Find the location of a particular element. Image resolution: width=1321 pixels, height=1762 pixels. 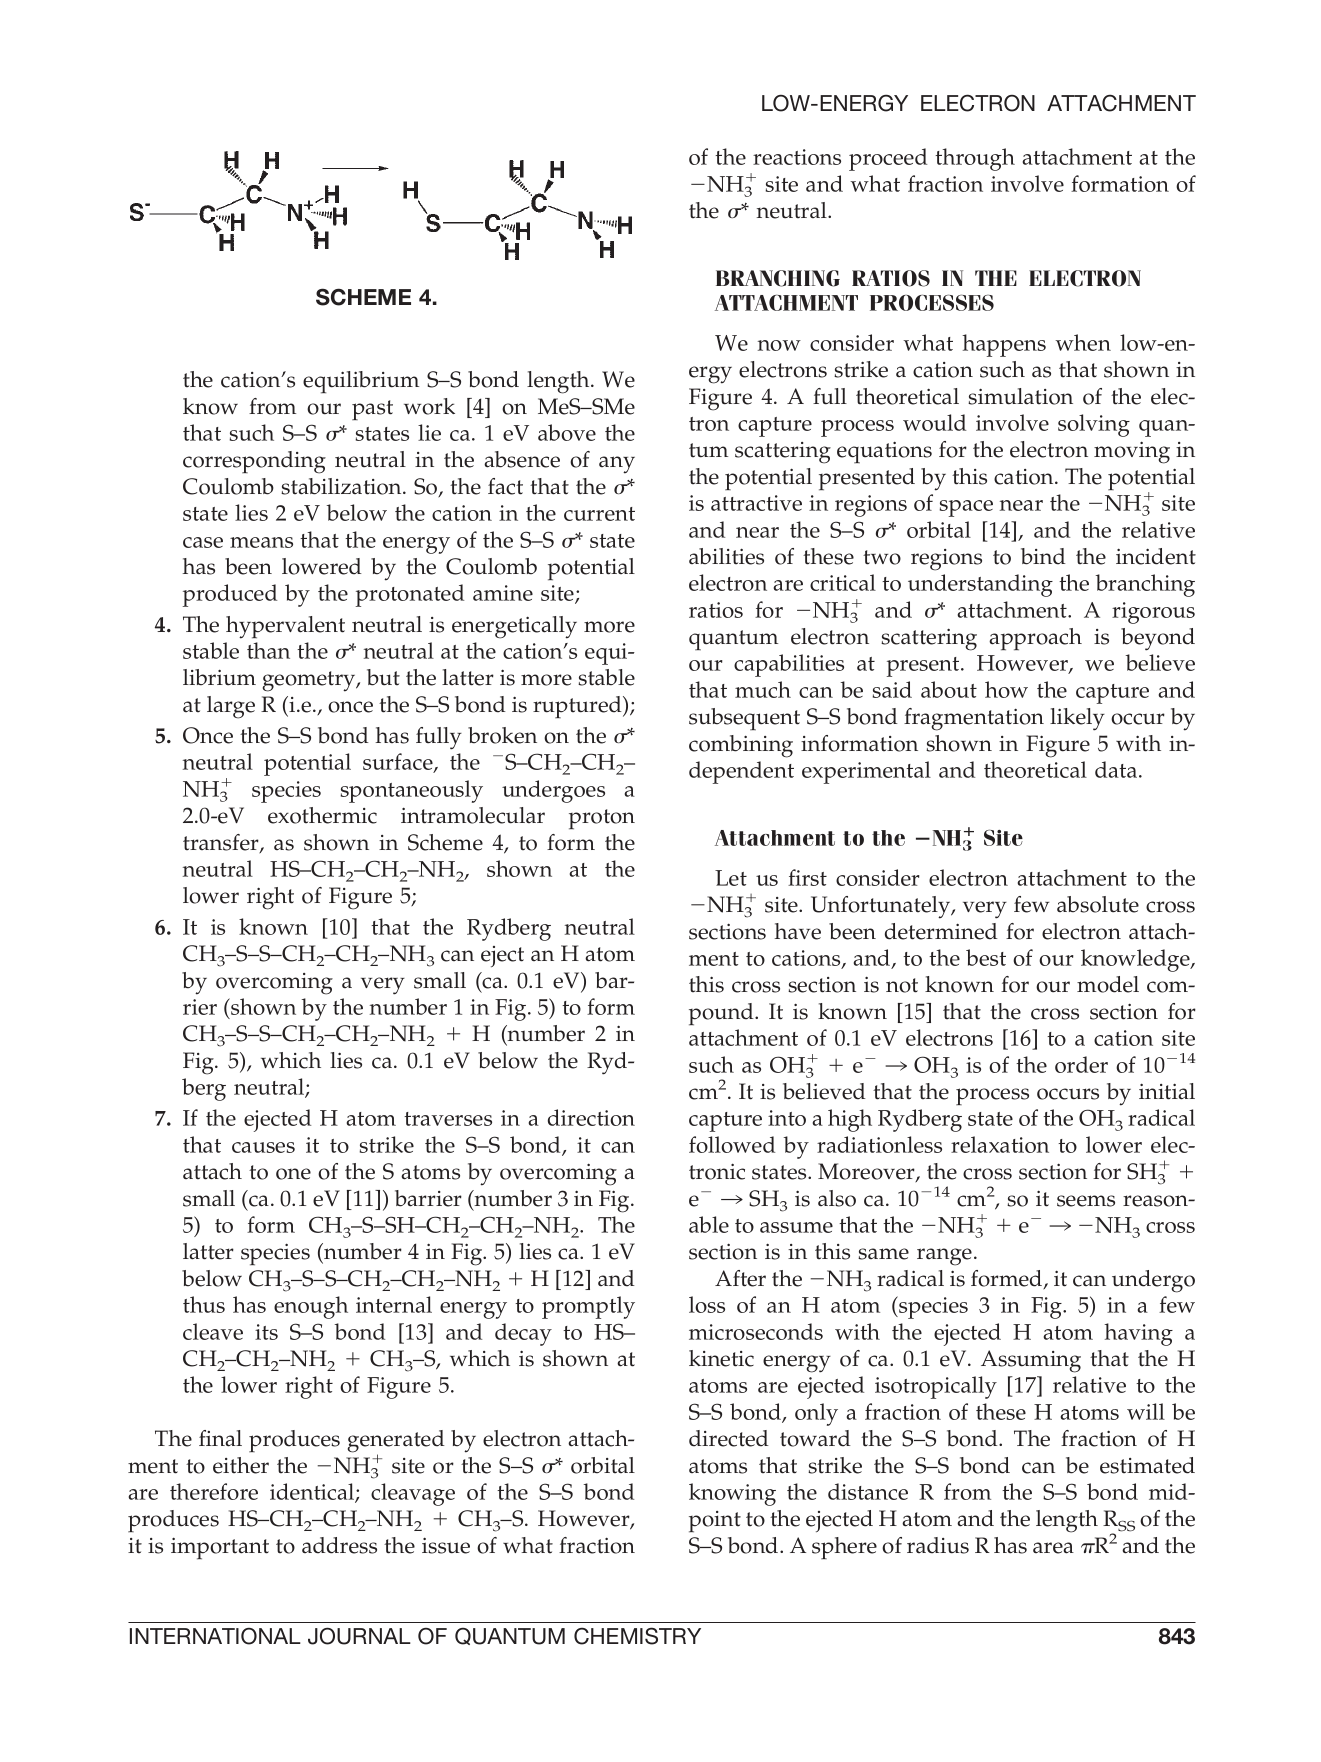

past is located at coordinates (372, 410).
